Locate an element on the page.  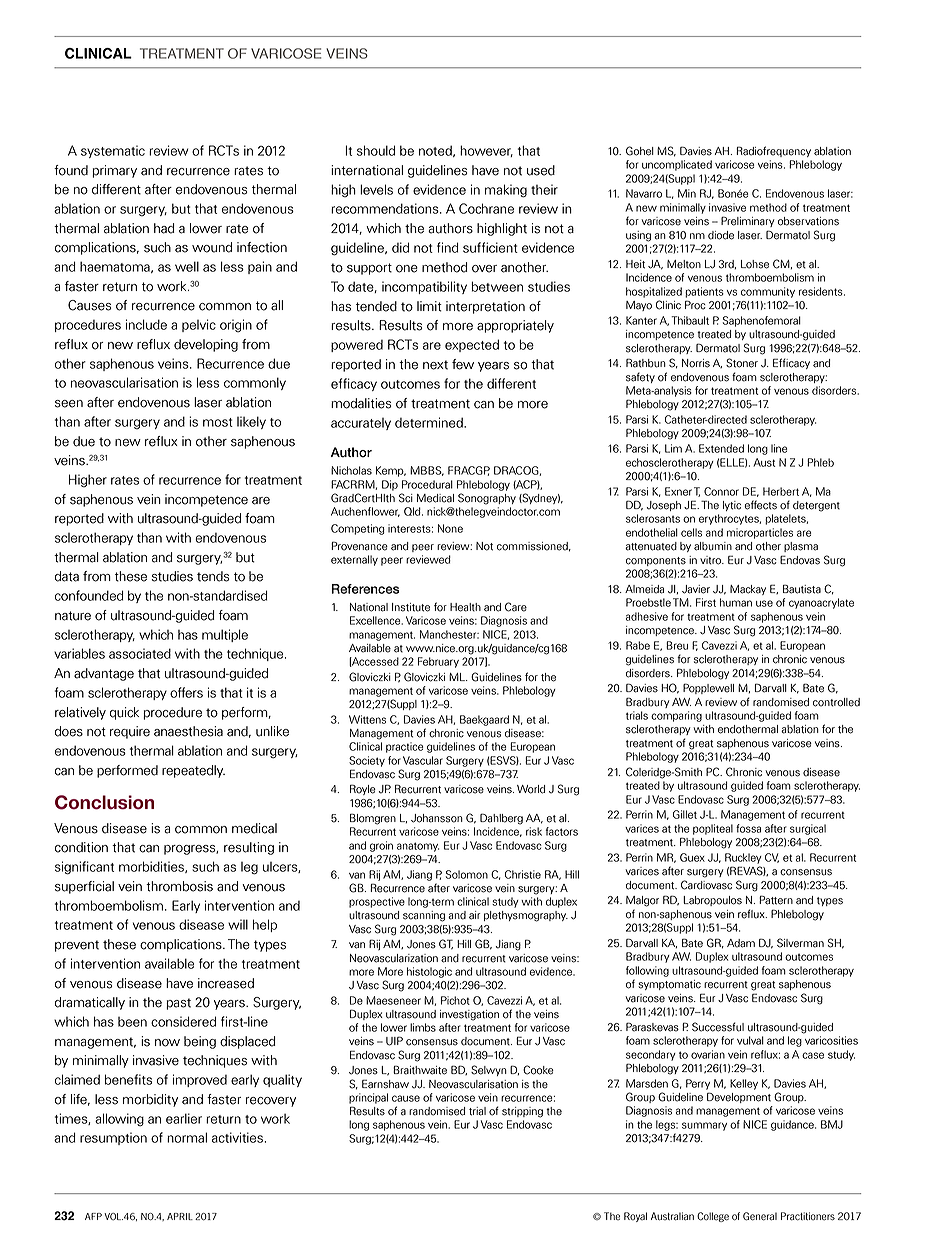
General is located at coordinates (760, 1216).
